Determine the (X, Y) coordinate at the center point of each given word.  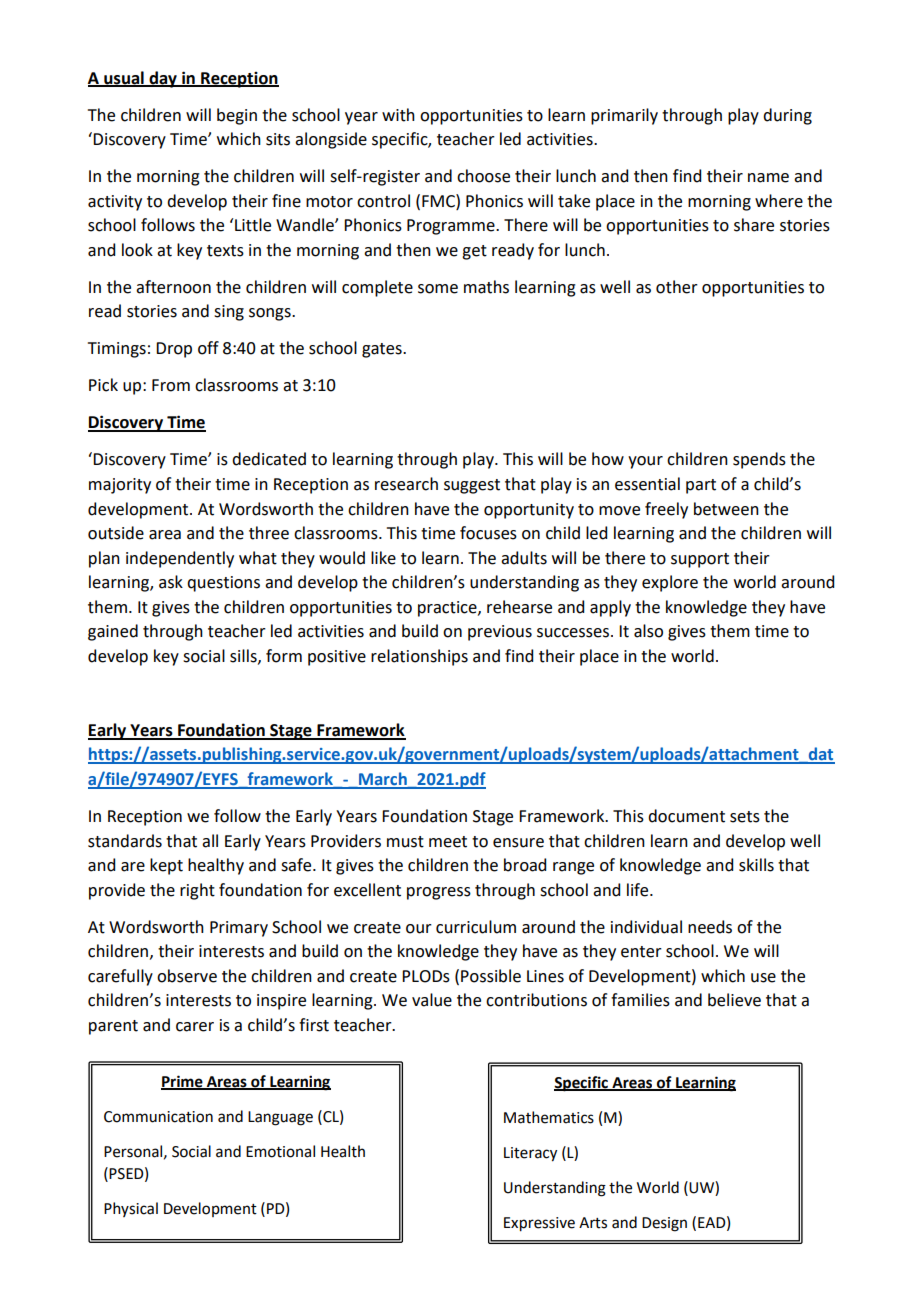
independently (180, 559)
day (163, 79)
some (438, 289)
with (398, 115)
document (686, 816)
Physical (131, 1209)
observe (187, 976)
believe (734, 1000)
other (677, 287)
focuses (488, 533)
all (210, 841)
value (432, 1000)
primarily (624, 116)
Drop (174, 350)
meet (448, 842)
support (700, 560)
